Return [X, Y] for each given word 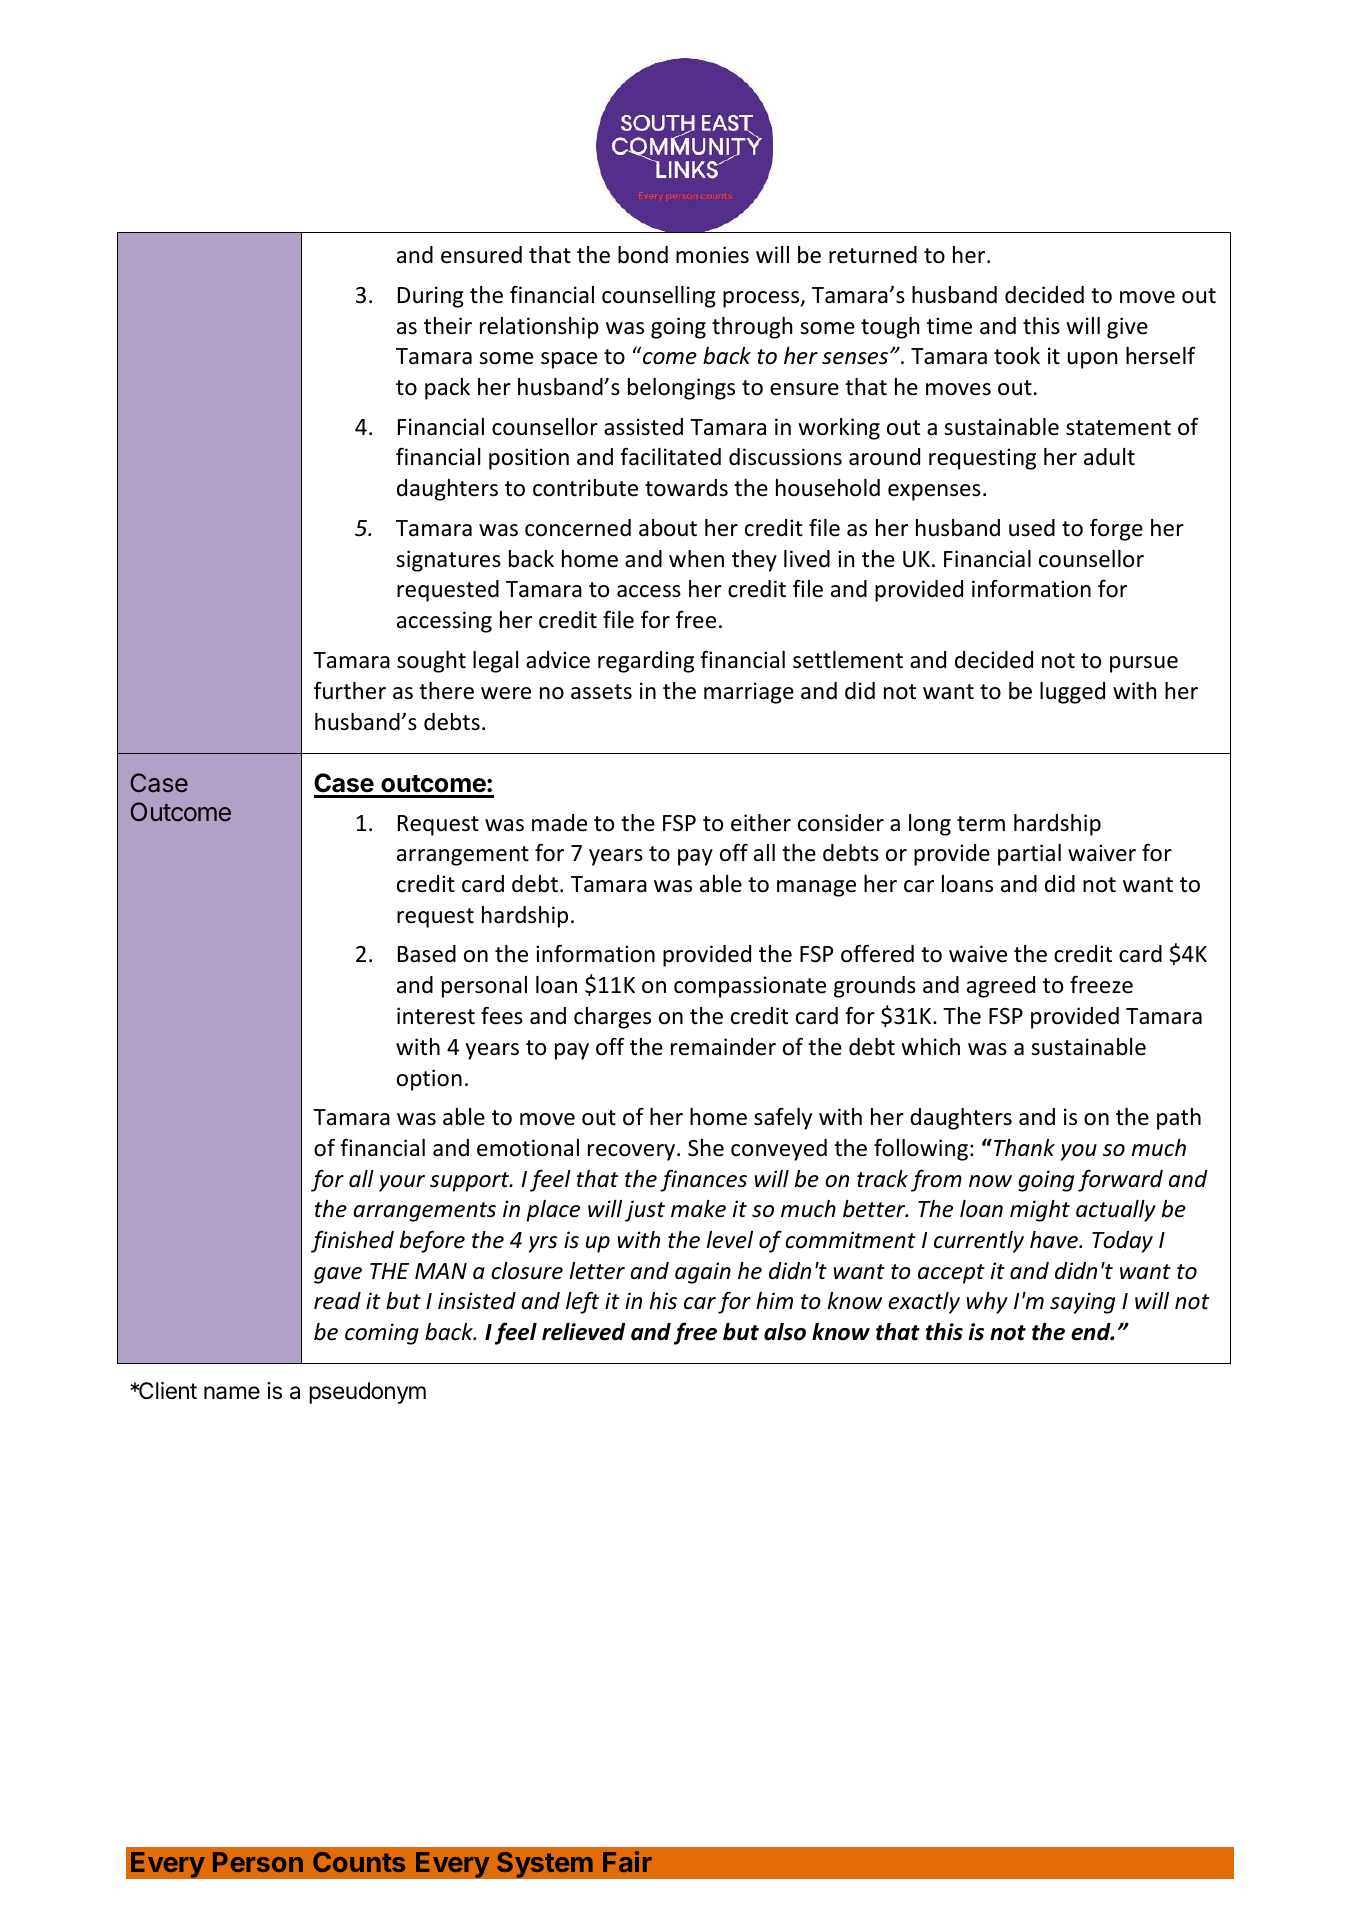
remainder [723, 1047]
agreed [1001, 987]
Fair [627, 1861]
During [431, 297]
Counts [359, 1862]
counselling [659, 297]
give [1127, 328]
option [429, 1080]
